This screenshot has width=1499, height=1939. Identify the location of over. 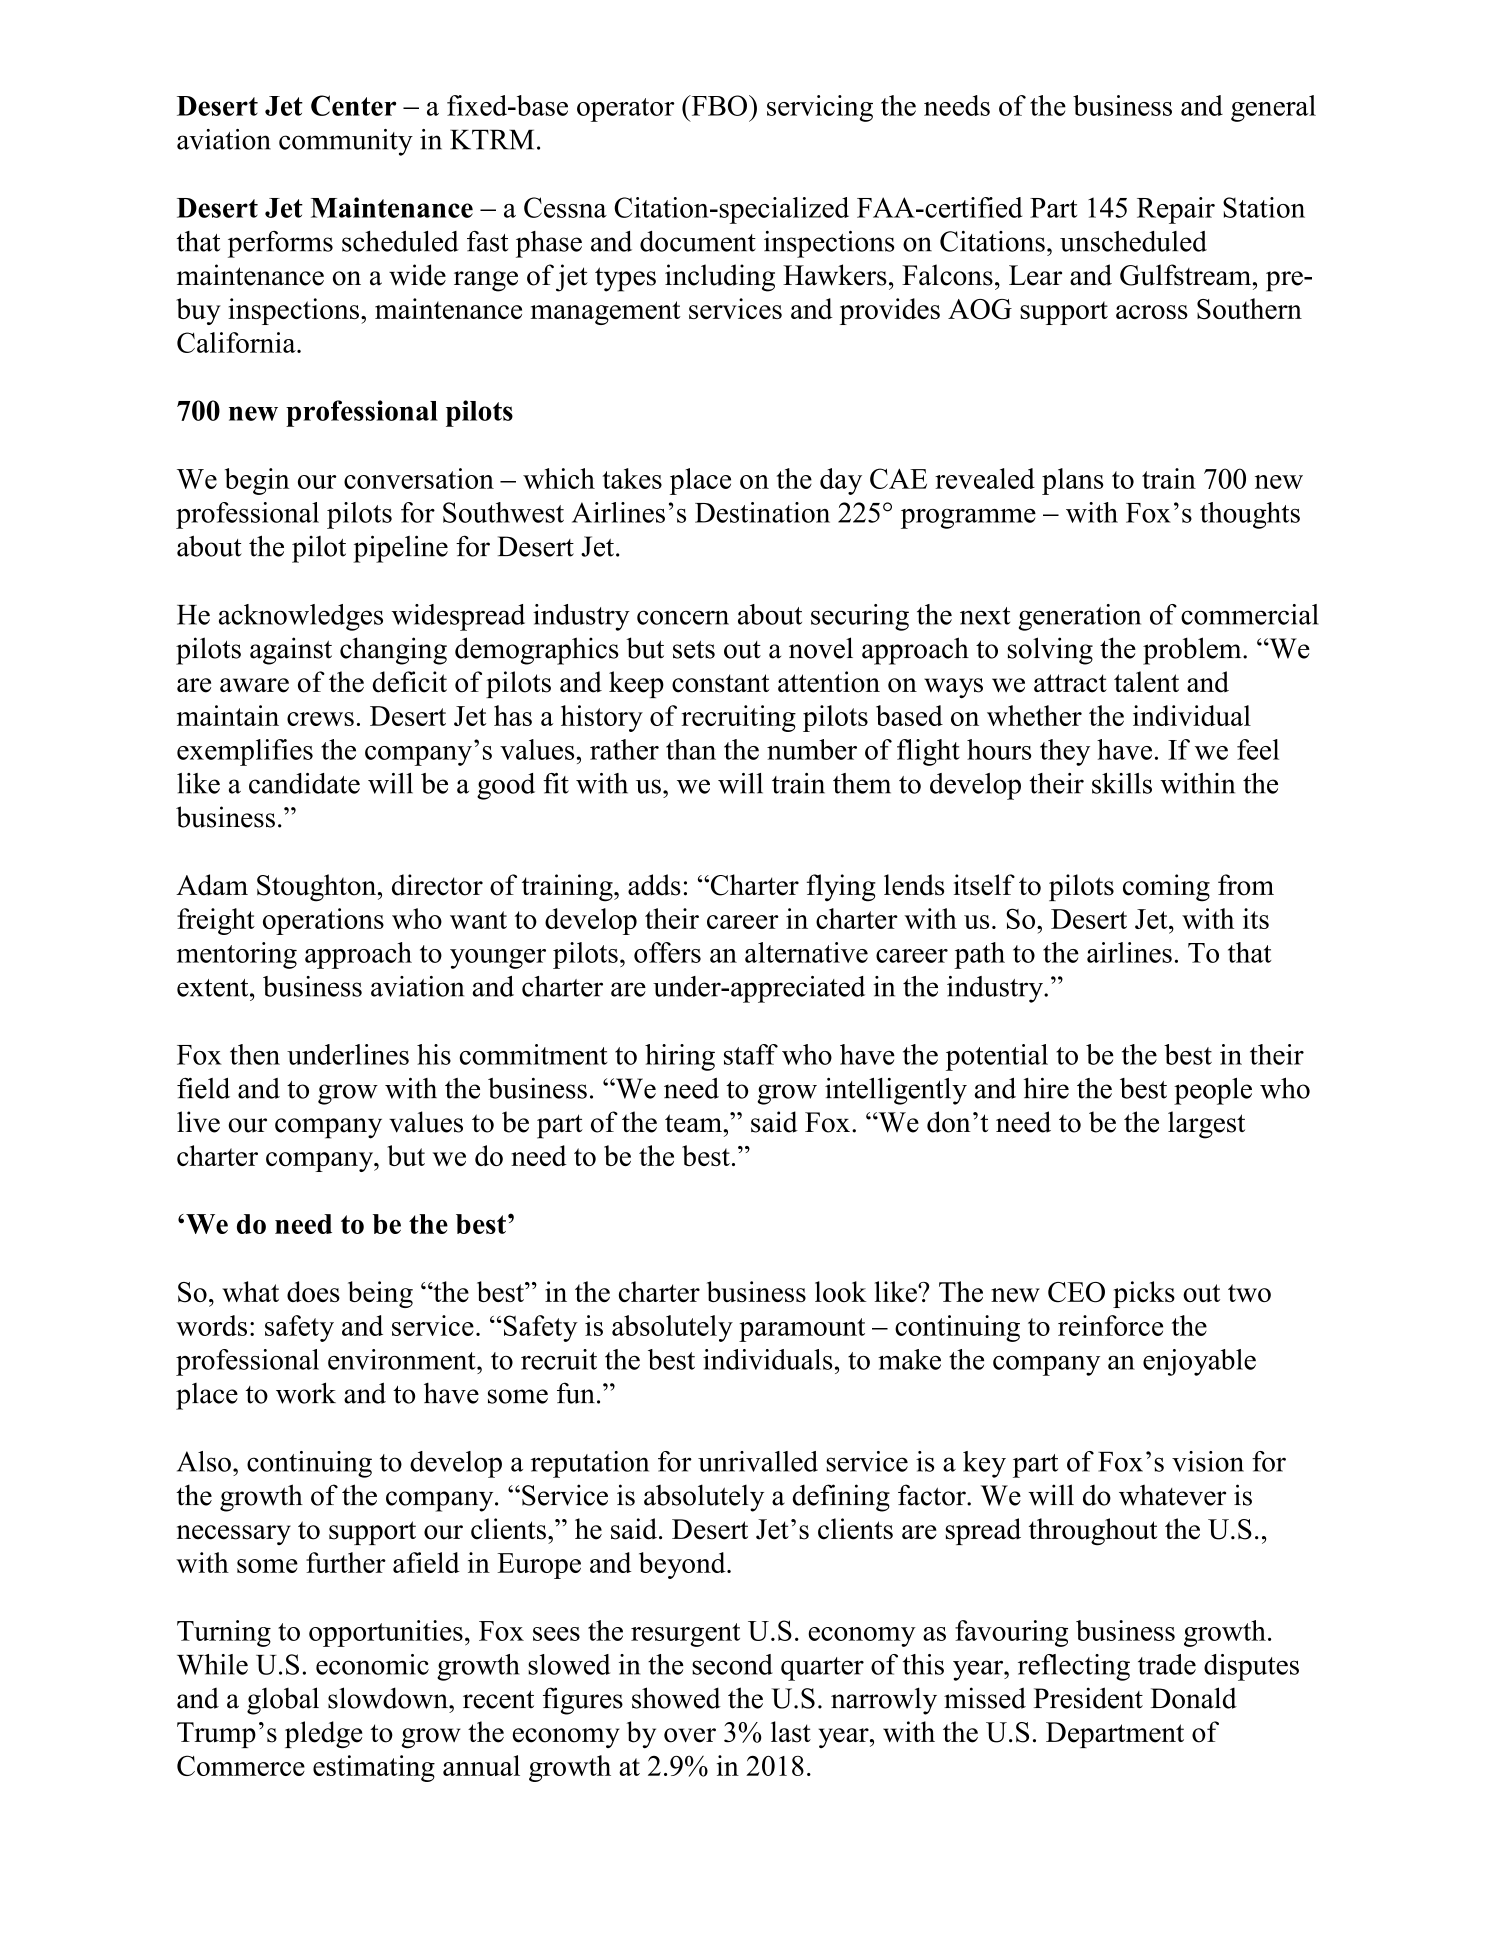
(690, 1735).
